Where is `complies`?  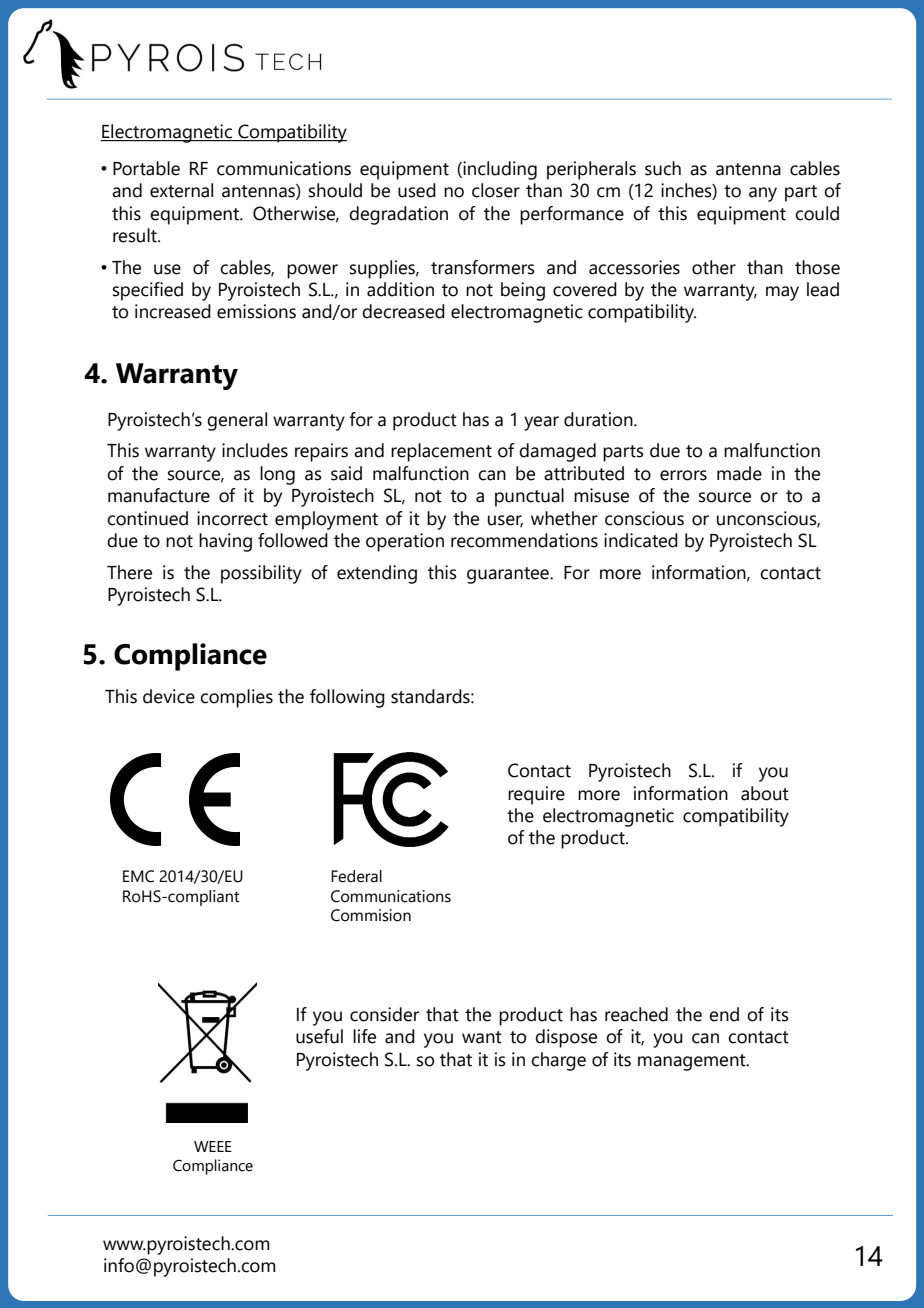
complies is located at coordinates (236, 698).
